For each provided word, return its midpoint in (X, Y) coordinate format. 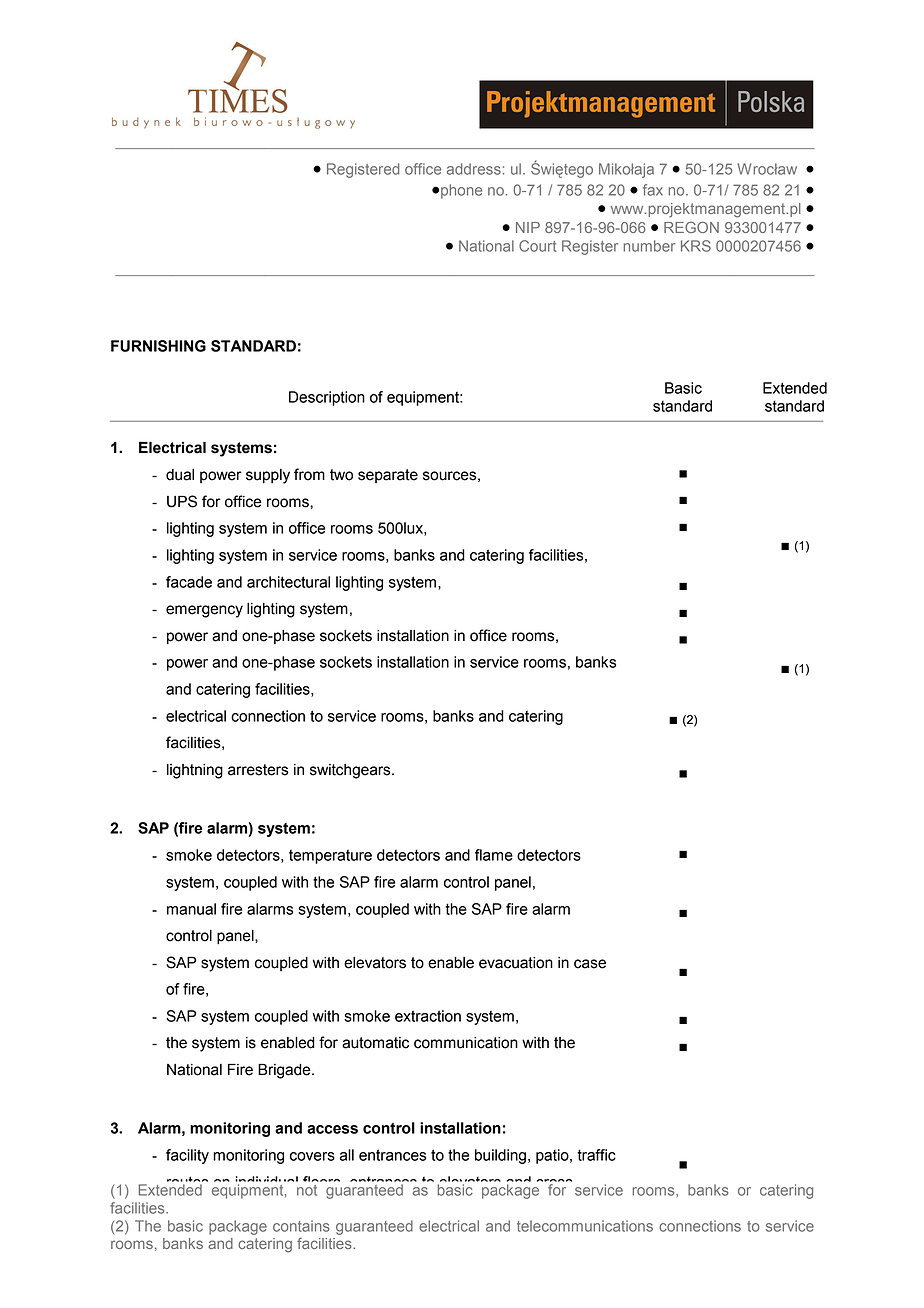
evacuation (516, 963)
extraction (428, 1016)
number (649, 246)
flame (494, 855)
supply (268, 476)
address (474, 169)
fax (653, 190)
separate (388, 476)
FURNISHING (158, 346)
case (590, 964)
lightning (195, 771)
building (500, 1156)
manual (191, 909)
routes (186, 1183)
